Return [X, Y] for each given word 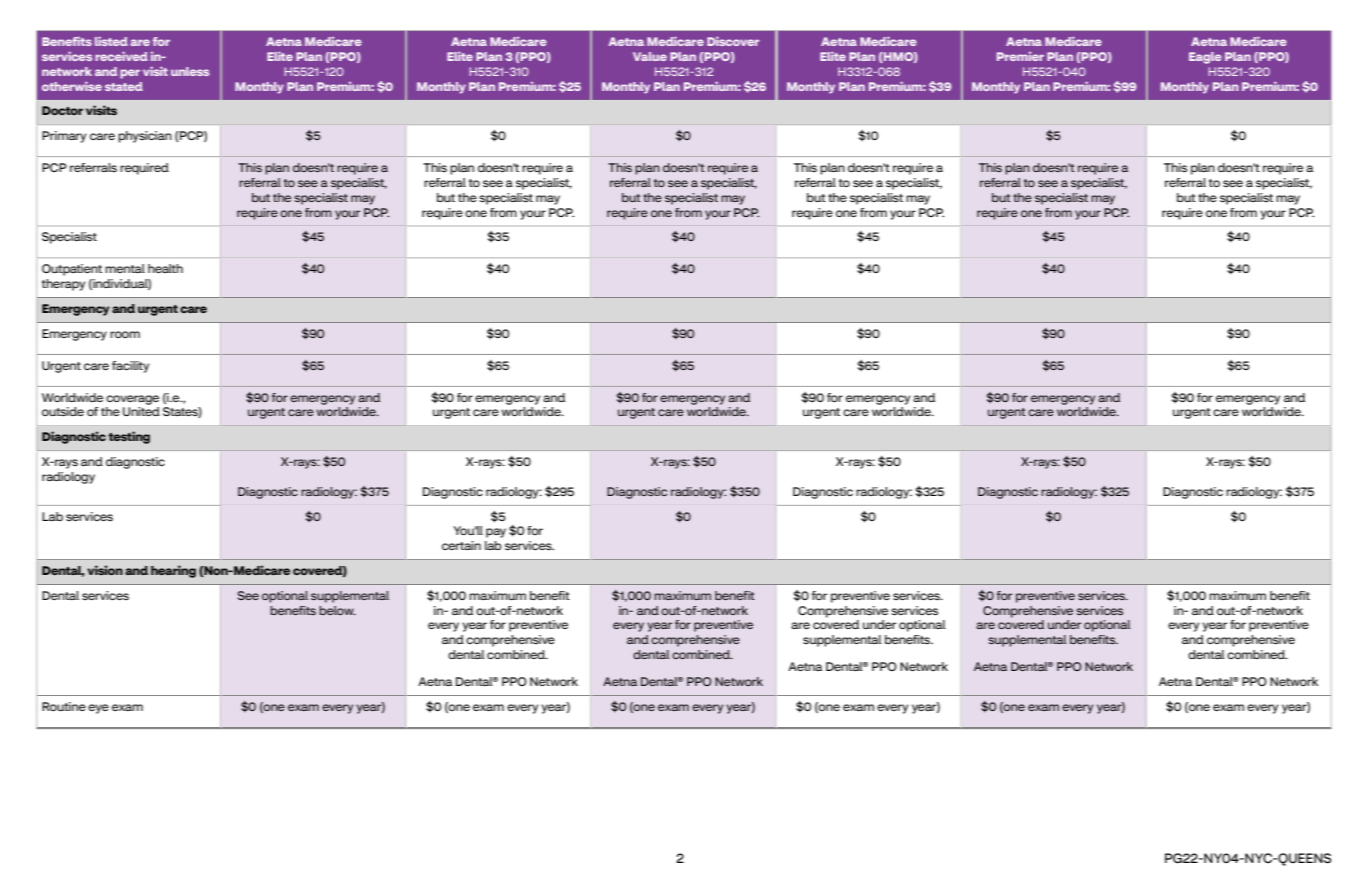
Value [650, 56]
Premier [1020, 56]
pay [496, 533]
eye [98, 709]
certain [461, 545]
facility [130, 367]
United [141, 411]
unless [190, 71]
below [337, 610]
